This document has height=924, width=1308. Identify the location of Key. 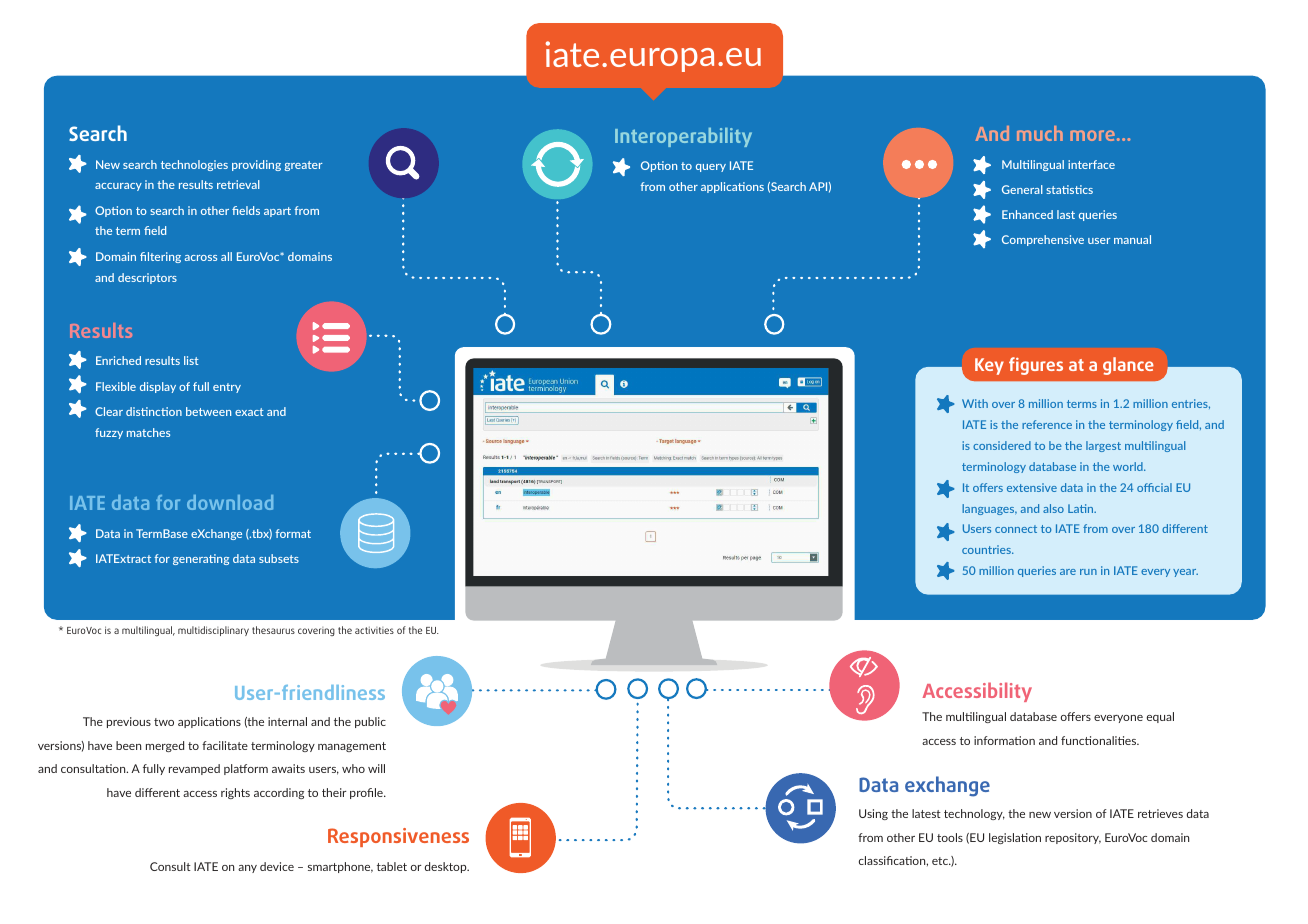
(989, 366).
